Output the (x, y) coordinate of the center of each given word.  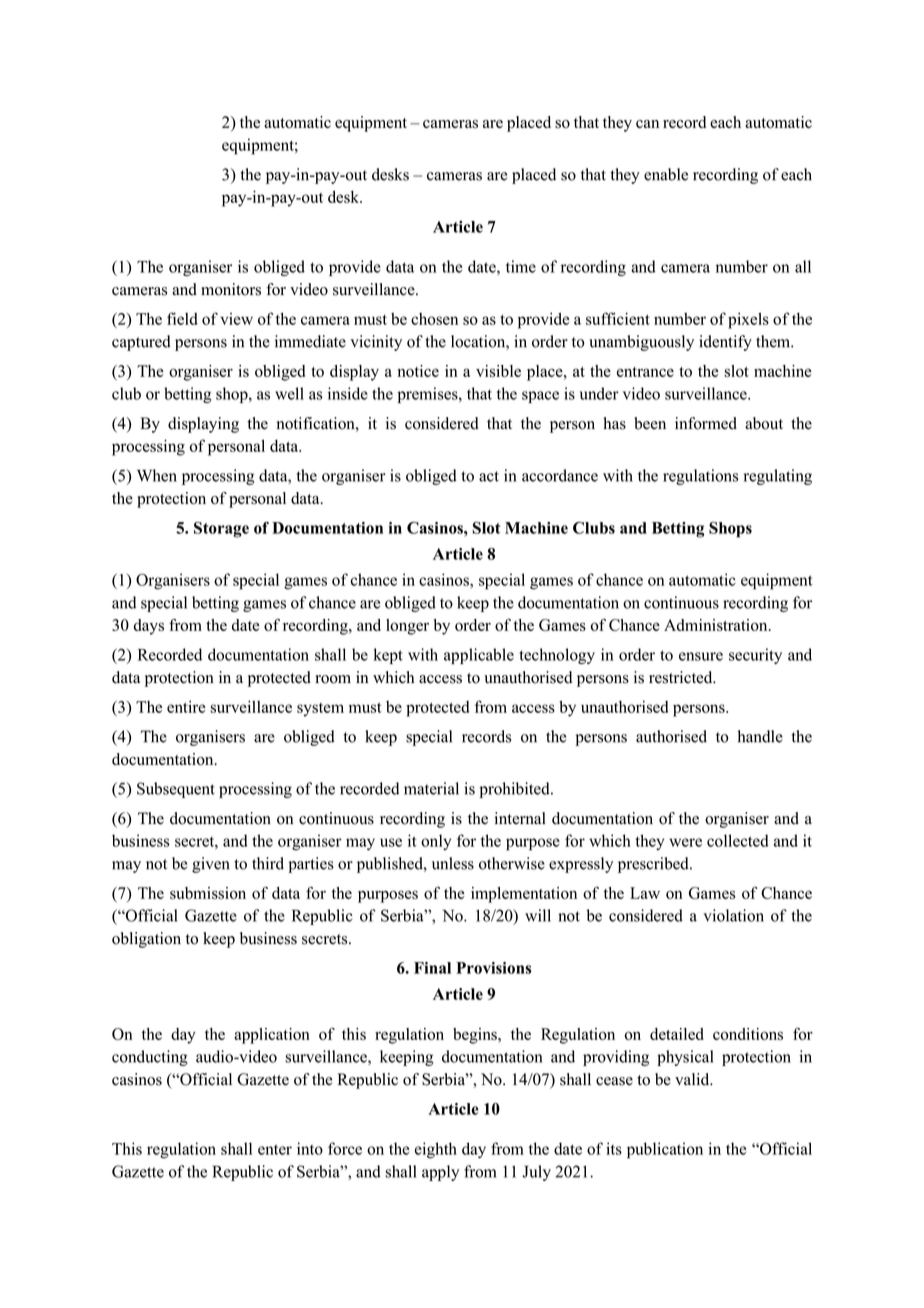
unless (453, 863)
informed (706, 423)
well (289, 393)
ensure (701, 656)
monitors (231, 289)
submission (208, 893)
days (149, 627)
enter (275, 1149)
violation (733, 915)
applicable (479, 656)
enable (666, 174)
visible (498, 371)
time (521, 266)
